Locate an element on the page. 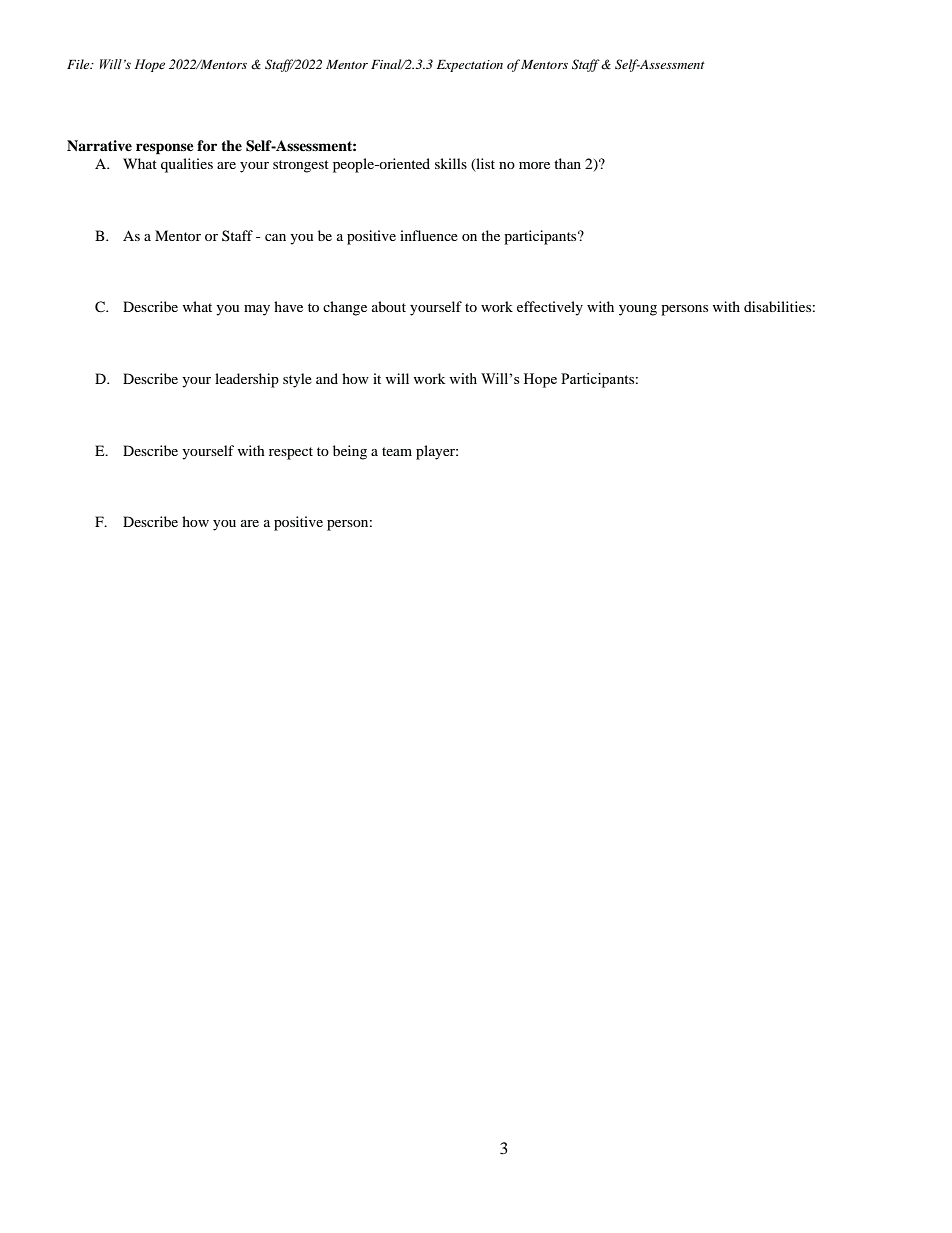 This image has width=952, height=1233. respect is located at coordinates (291, 453).
